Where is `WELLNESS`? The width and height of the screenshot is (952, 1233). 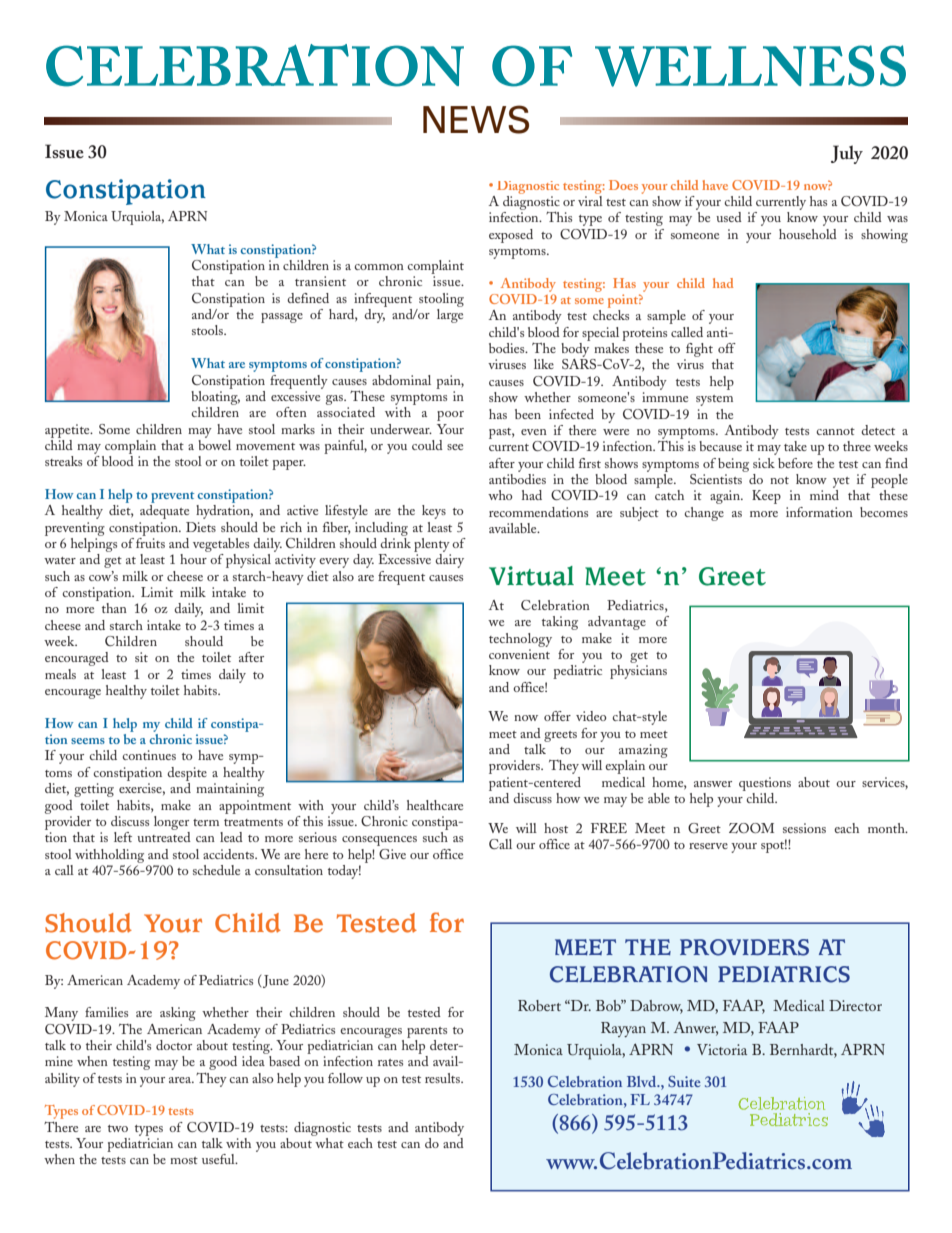 WELLNESS is located at coordinates (750, 66).
